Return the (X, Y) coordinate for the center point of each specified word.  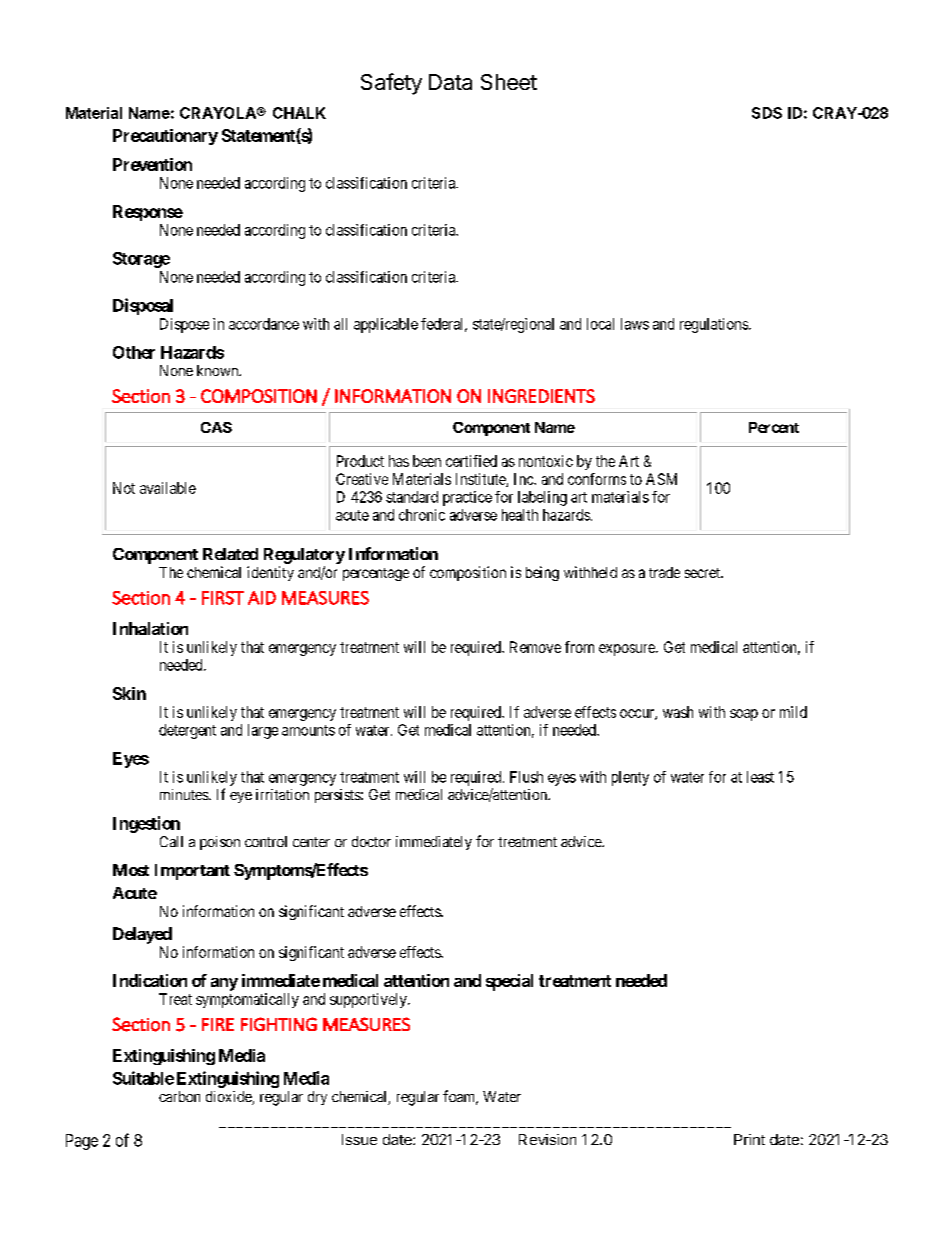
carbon (179, 1096)
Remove (535, 647)
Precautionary (165, 137)
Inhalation (150, 628)
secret (703, 573)
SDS (767, 113)
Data (450, 82)
